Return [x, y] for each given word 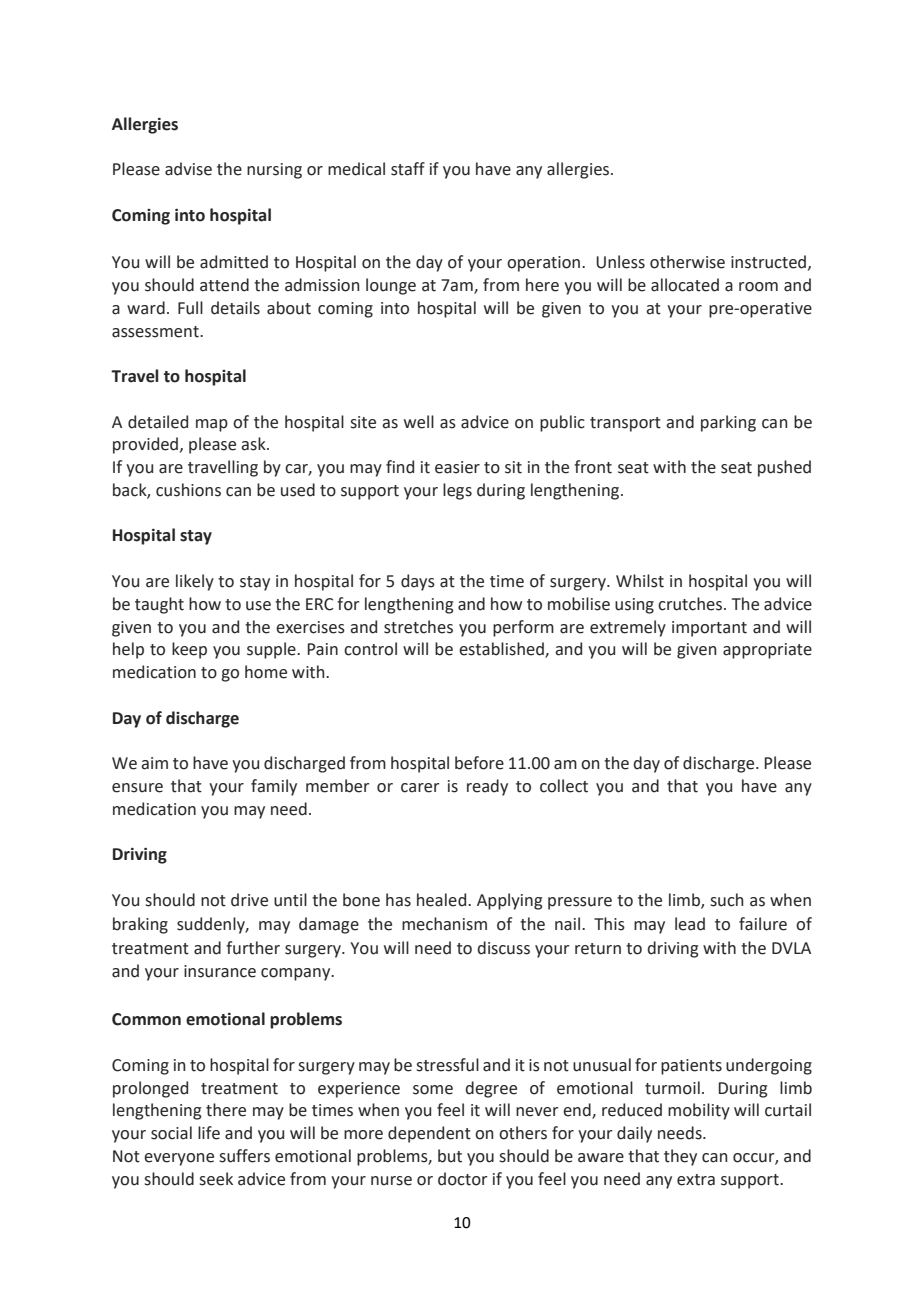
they [680, 1157]
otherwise [687, 262]
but [450, 1156]
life [209, 1133]
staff [408, 169]
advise [188, 169]
